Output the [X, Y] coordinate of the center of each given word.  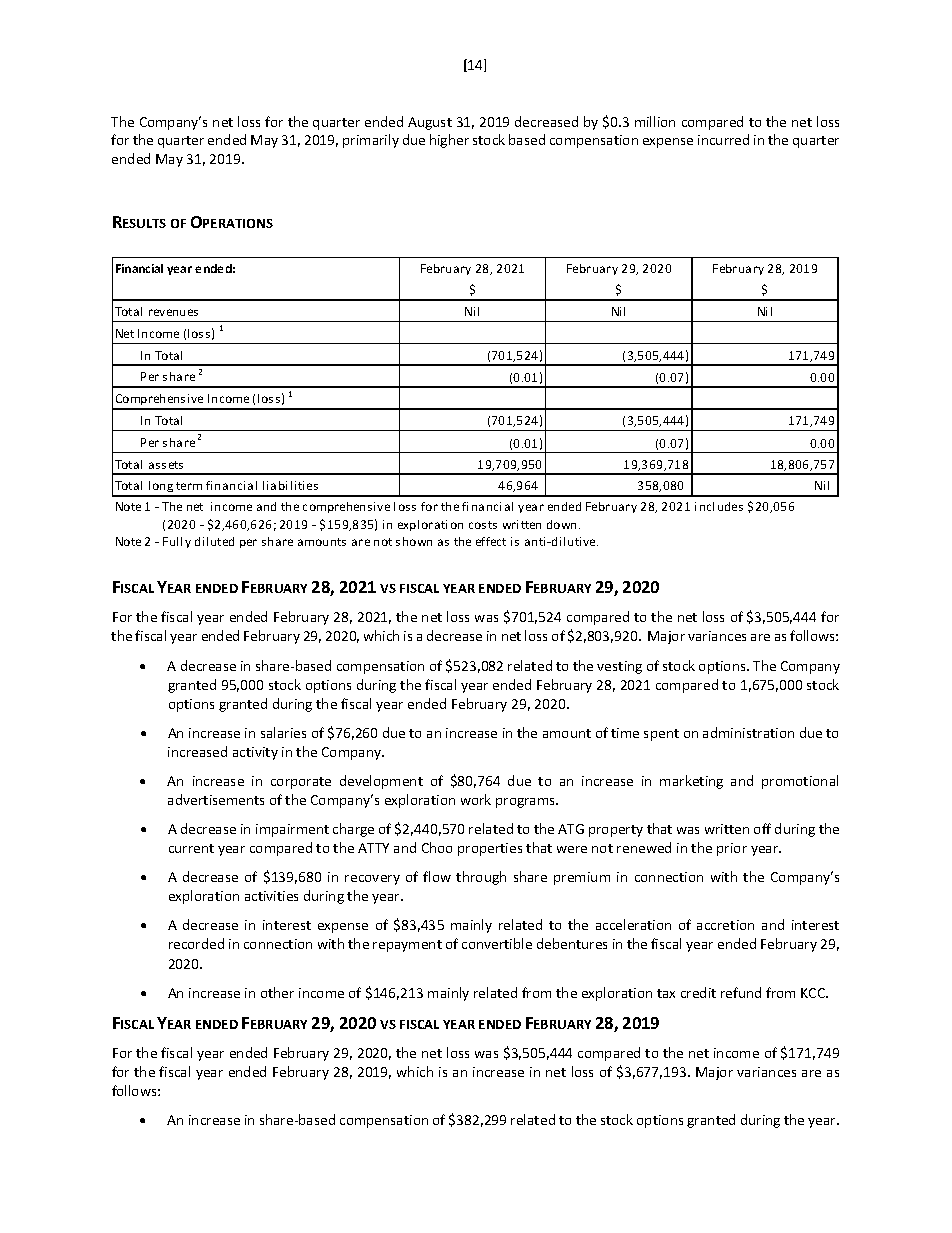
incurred [723, 139]
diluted [214, 541]
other [277, 992]
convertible [497, 943]
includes [719, 506]
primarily [371, 141]
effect [491, 541]
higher [449, 141]
